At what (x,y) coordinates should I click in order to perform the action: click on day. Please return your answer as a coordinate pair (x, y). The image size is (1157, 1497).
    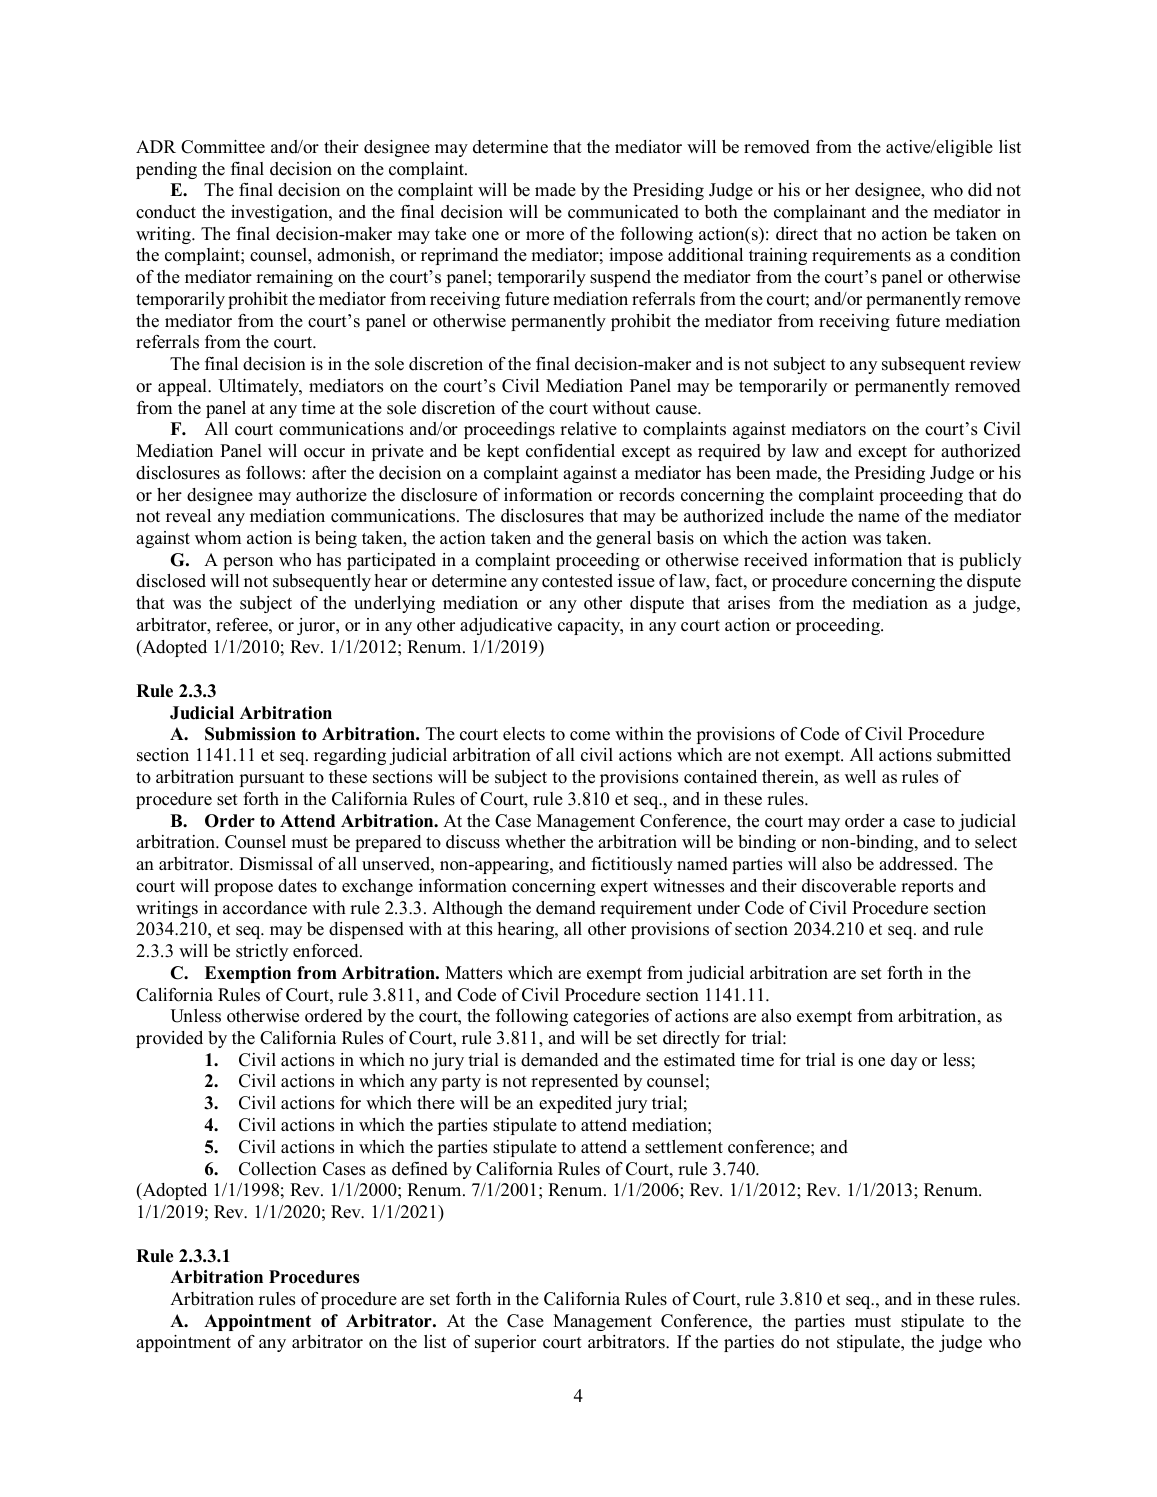
    Looking at the image, I should click on (904, 1061).
